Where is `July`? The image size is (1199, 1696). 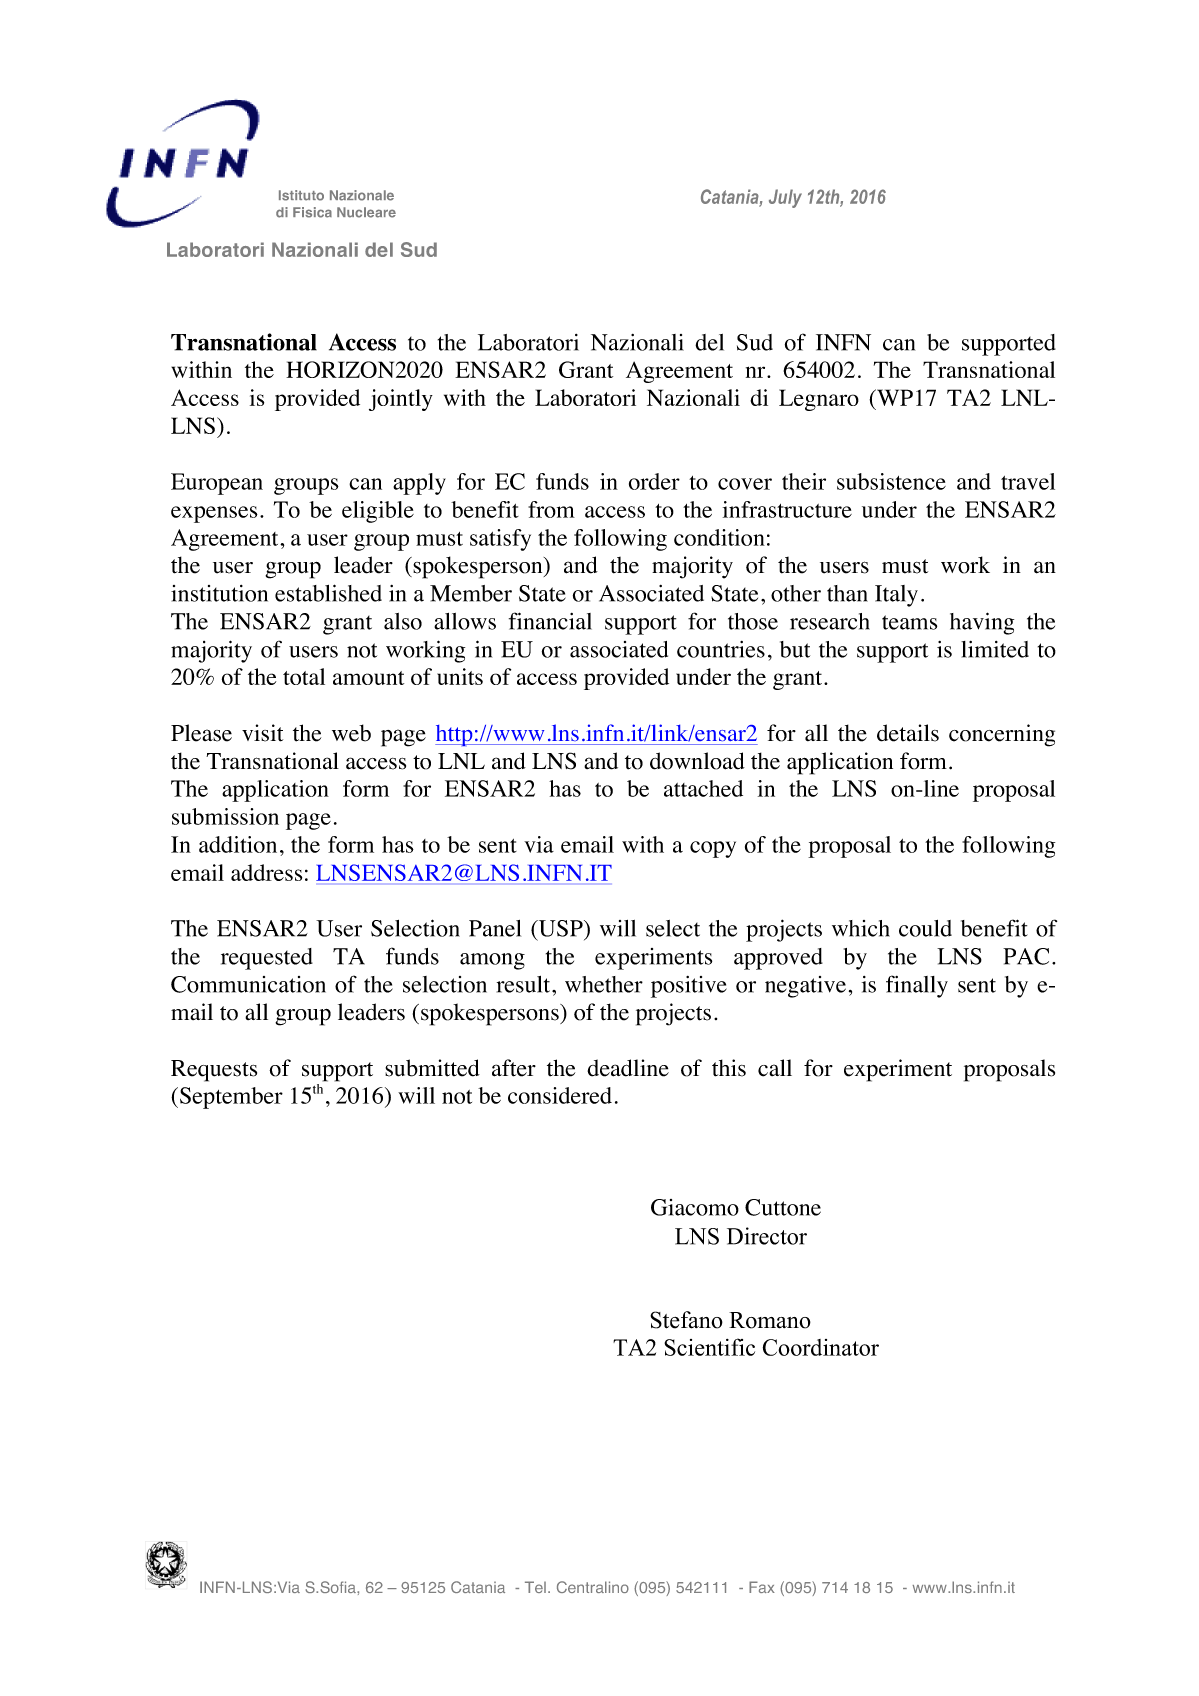 July is located at coordinates (785, 198).
